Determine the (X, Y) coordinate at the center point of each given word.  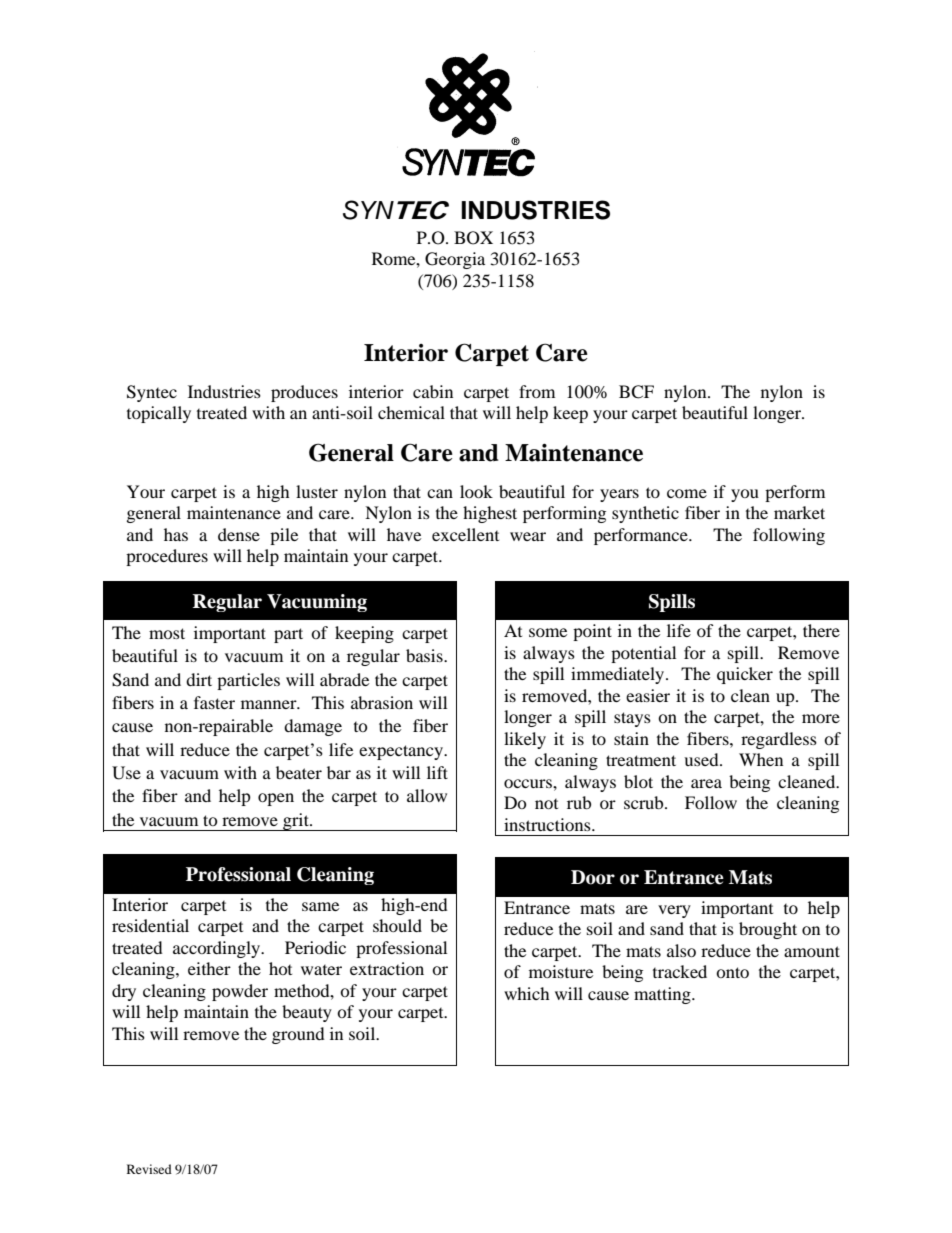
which (527, 993)
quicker (745, 675)
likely (525, 740)
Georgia (455, 260)
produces (304, 393)
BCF (636, 392)
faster (214, 702)
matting (663, 995)
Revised (149, 1169)
